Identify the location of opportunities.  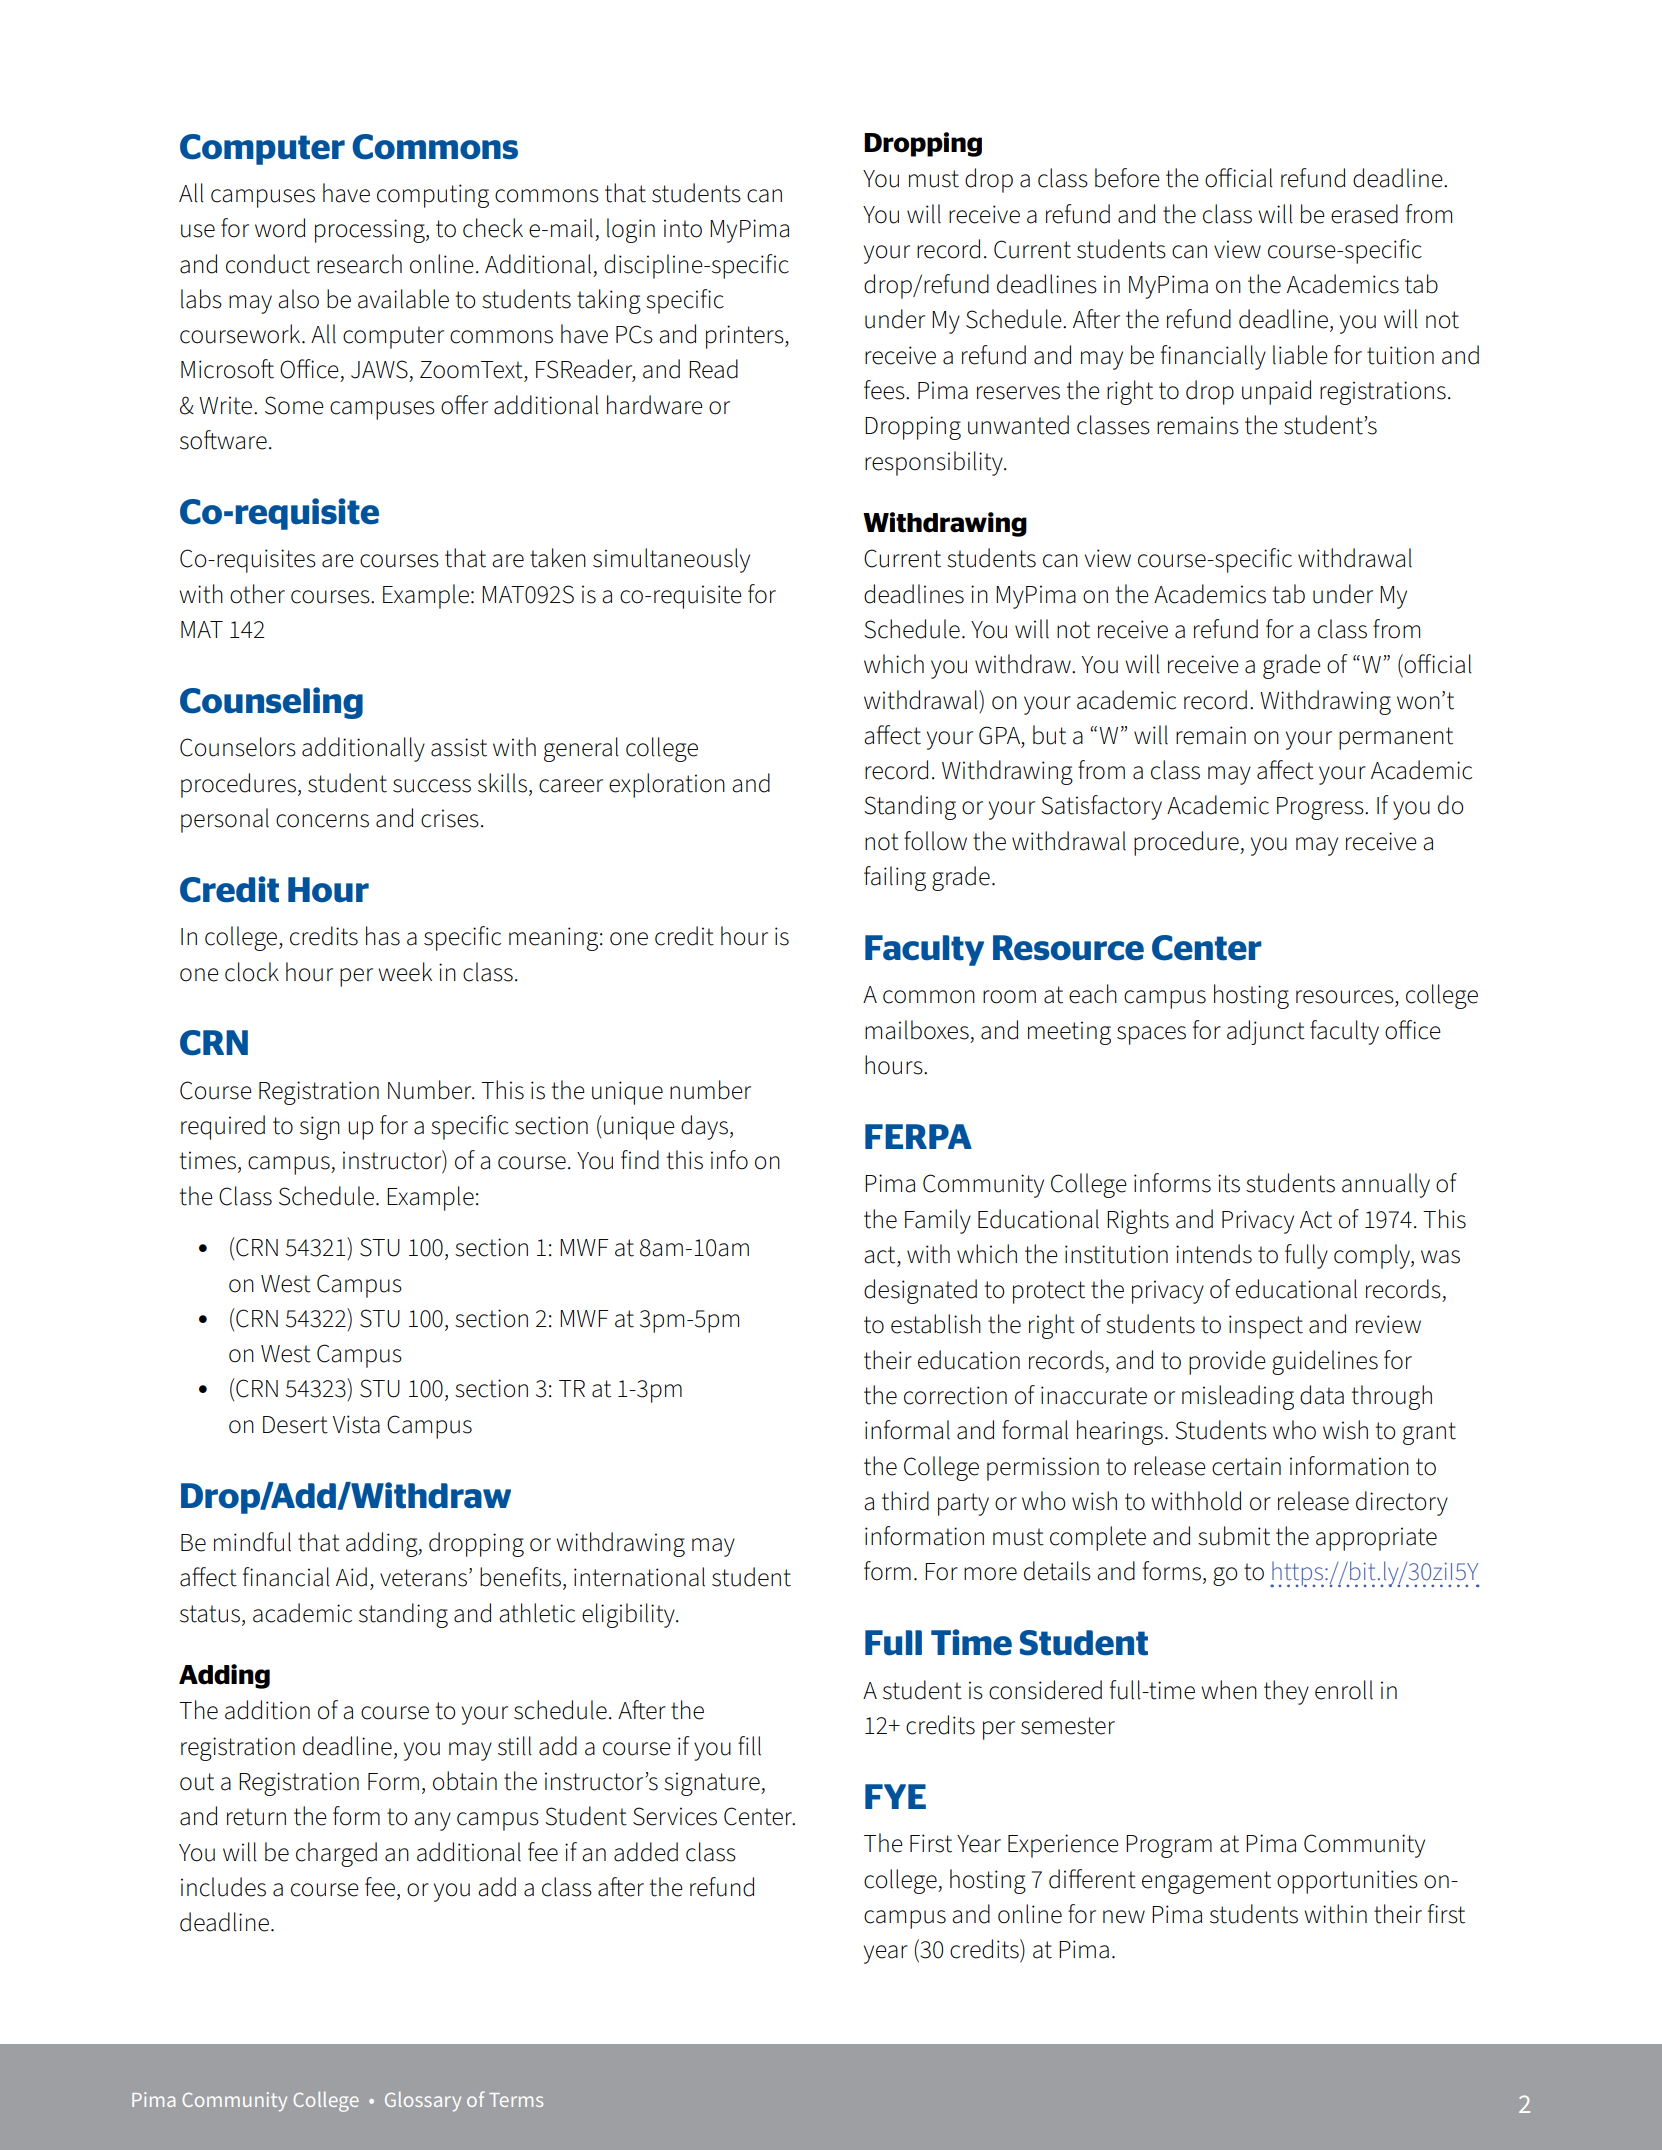
(1347, 1882).
